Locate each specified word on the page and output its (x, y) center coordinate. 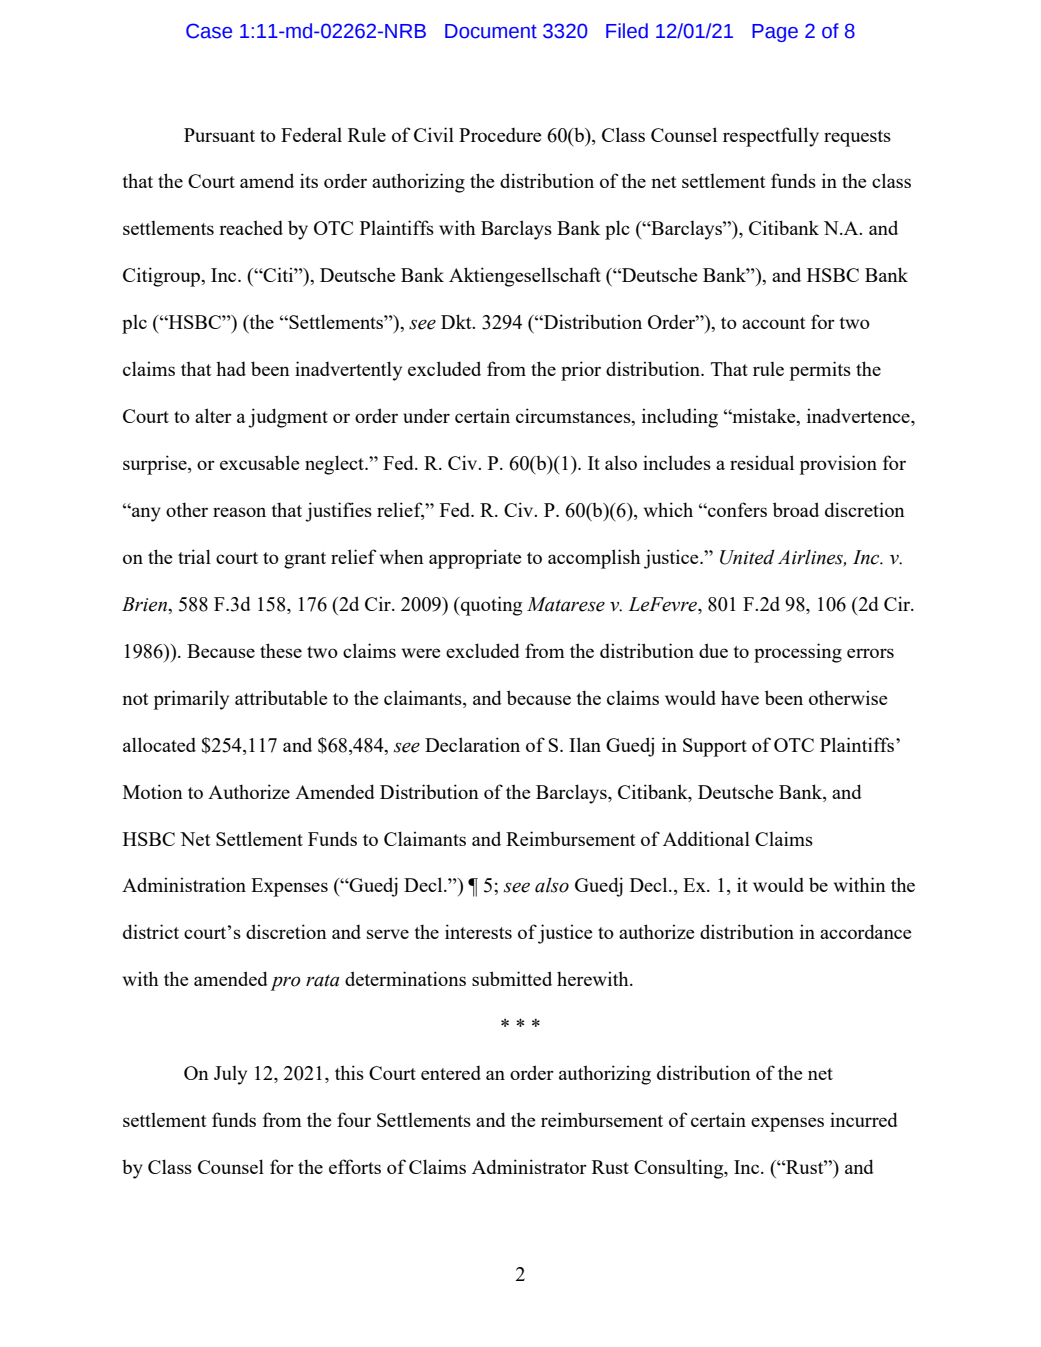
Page (775, 33)
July (230, 1075)
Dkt (457, 321)
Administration (184, 884)
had (231, 368)
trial (194, 556)
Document (491, 31)
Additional (706, 838)
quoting (490, 606)
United (747, 557)
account (774, 323)
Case (209, 31)
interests (478, 931)
